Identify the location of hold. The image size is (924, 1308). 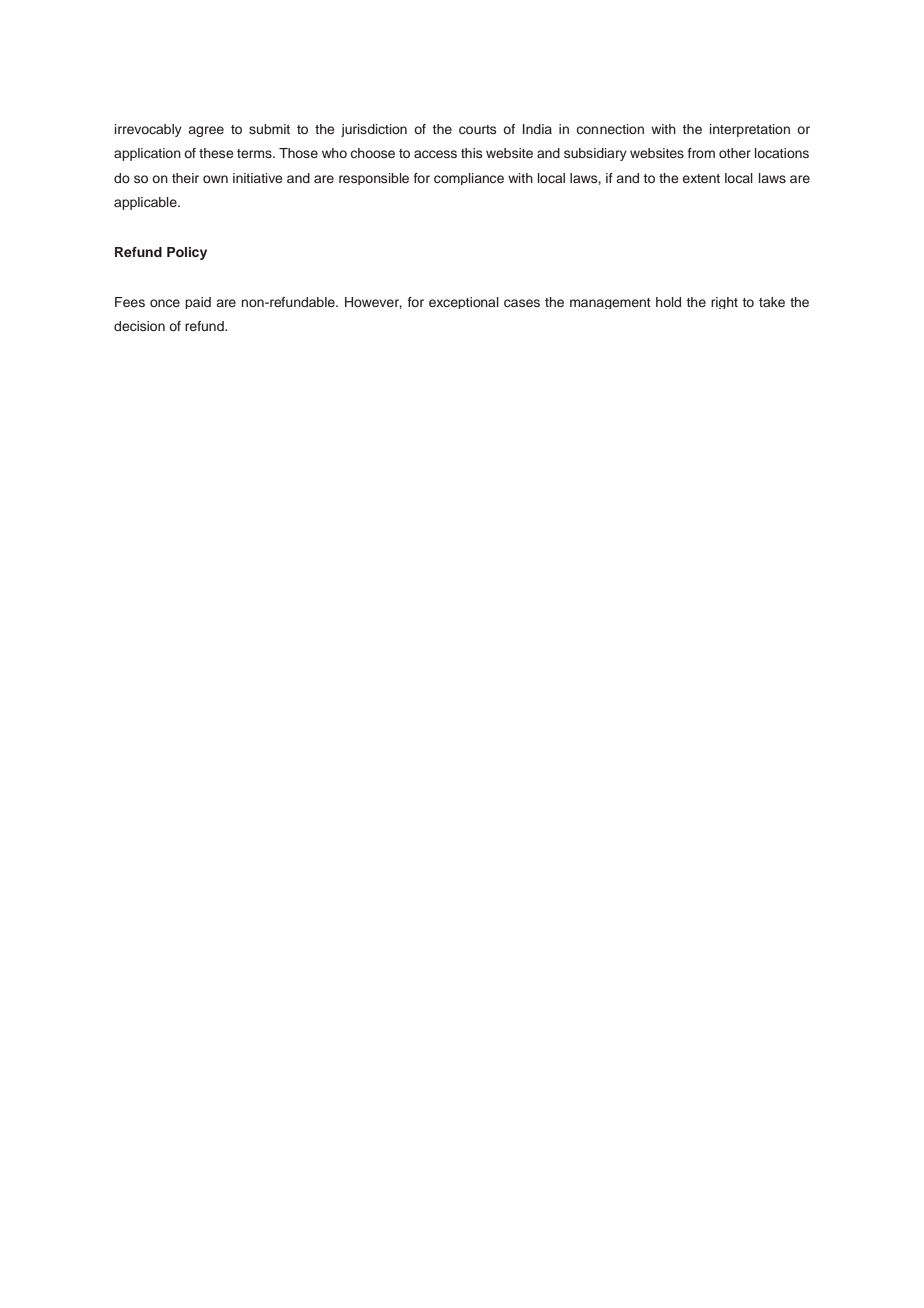
(668, 302).
